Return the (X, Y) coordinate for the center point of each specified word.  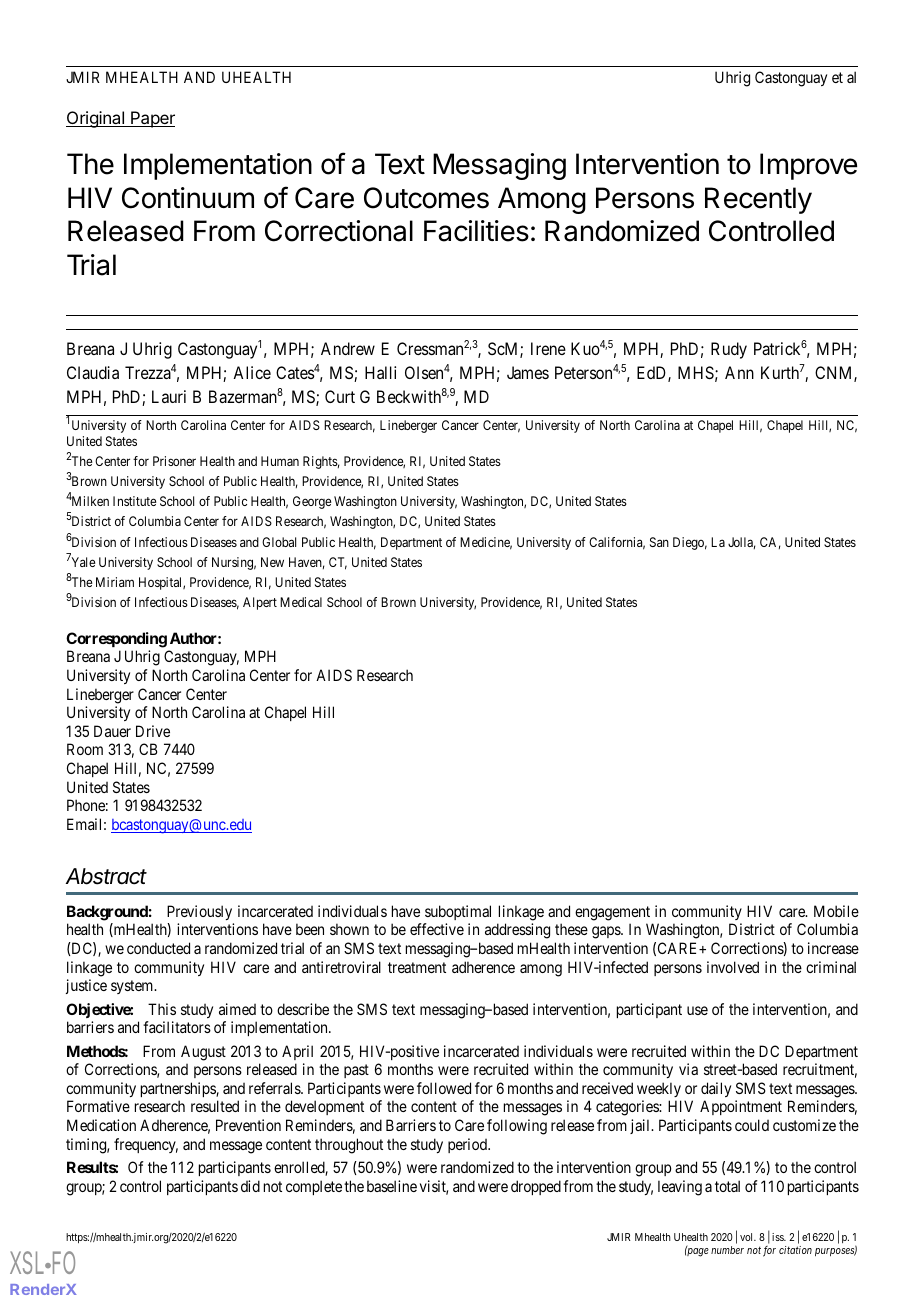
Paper (152, 119)
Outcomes (426, 198)
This (162, 1009)
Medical (301, 602)
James (528, 372)
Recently (758, 200)
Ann (739, 372)
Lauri (169, 396)
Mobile (836, 911)
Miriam (115, 582)
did (250, 1186)
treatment (417, 967)
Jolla (742, 543)
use (697, 1010)
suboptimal (458, 912)
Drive (153, 731)
